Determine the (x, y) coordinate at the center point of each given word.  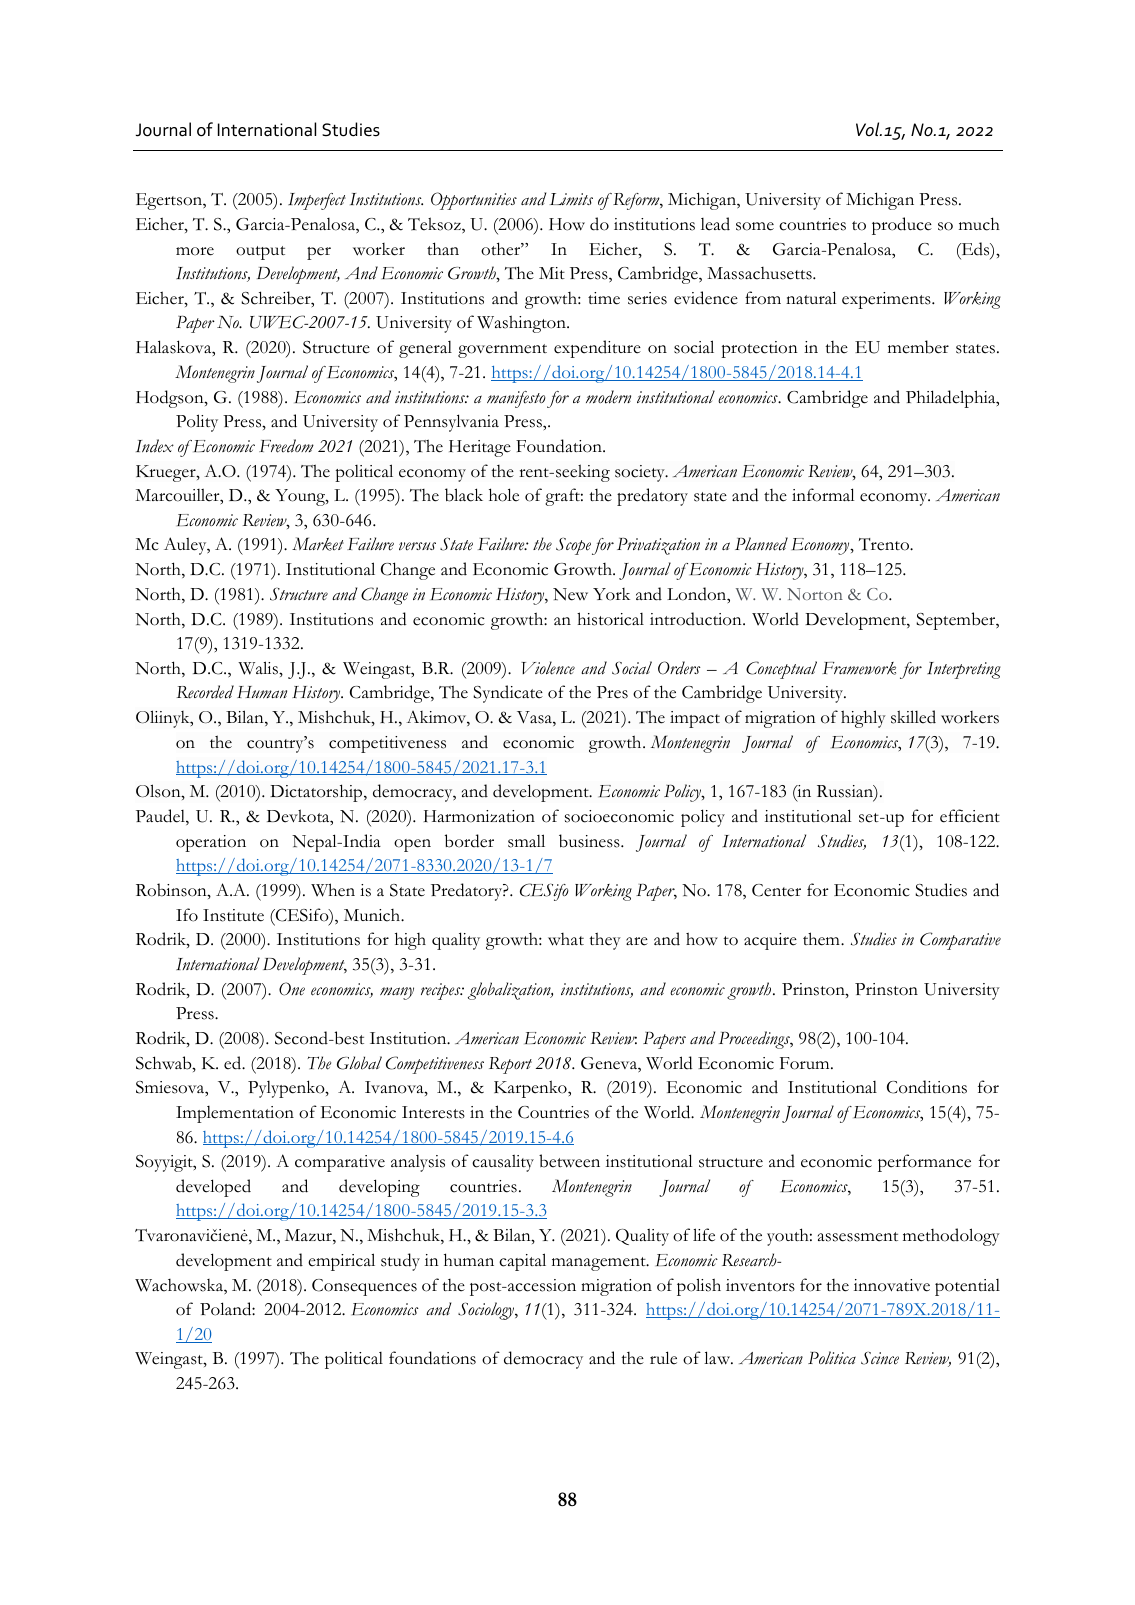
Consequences (364, 1287)
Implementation (235, 1114)
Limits (571, 199)
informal (823, 495)
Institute (233, 915)
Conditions (927, 1087)
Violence (548, 668)
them (822, 939)
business (590, 841)
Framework (859, 668)
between (569, 1161)
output (260, 253)
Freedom (286, 446)
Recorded (205, 692)
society (641, 473)
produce (902, 226)
